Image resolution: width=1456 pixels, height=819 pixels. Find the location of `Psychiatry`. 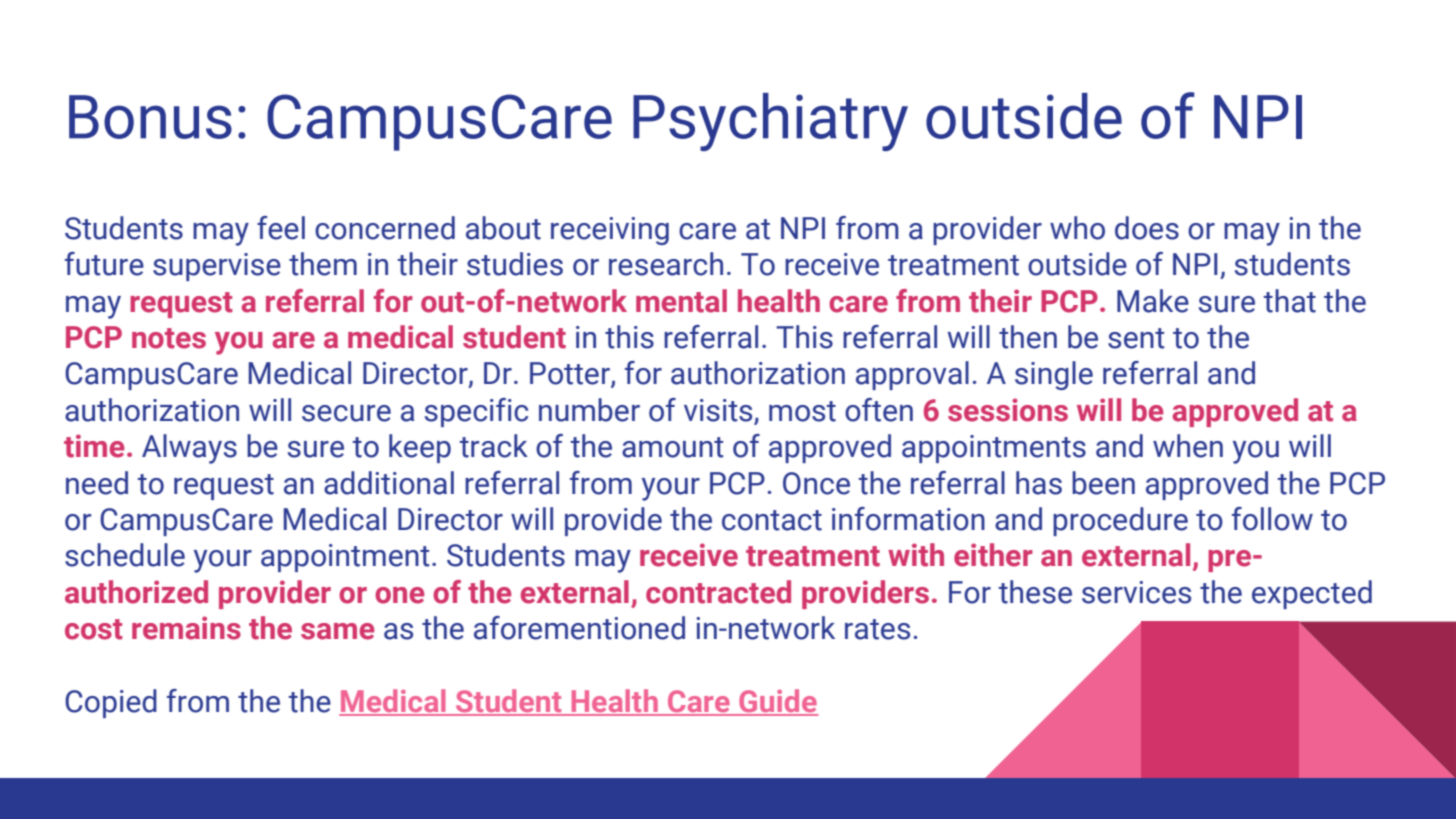

Psychiatry is located at coordinates (770, 122).
